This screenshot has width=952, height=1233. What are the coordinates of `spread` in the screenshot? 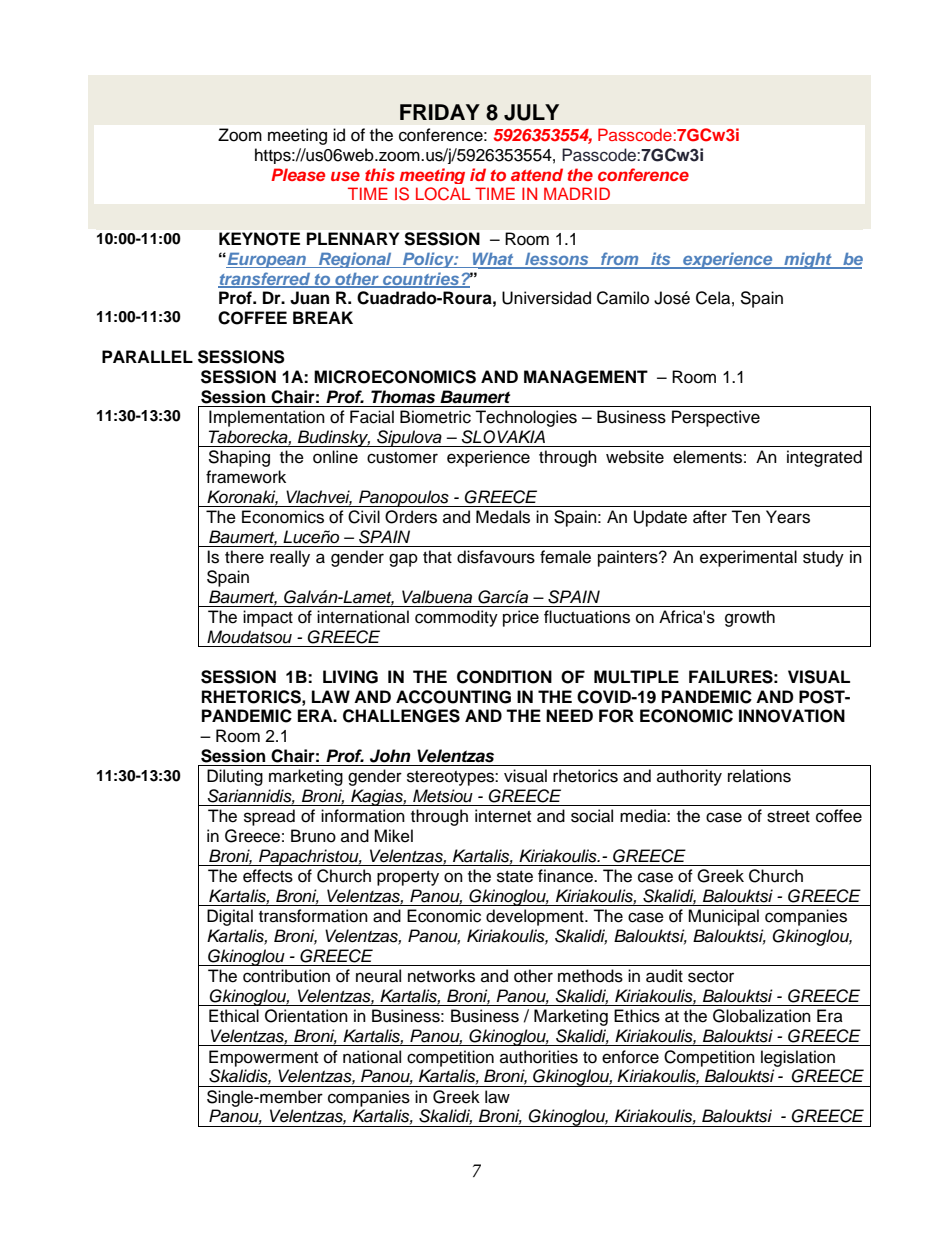 It's located at (269, 817).
